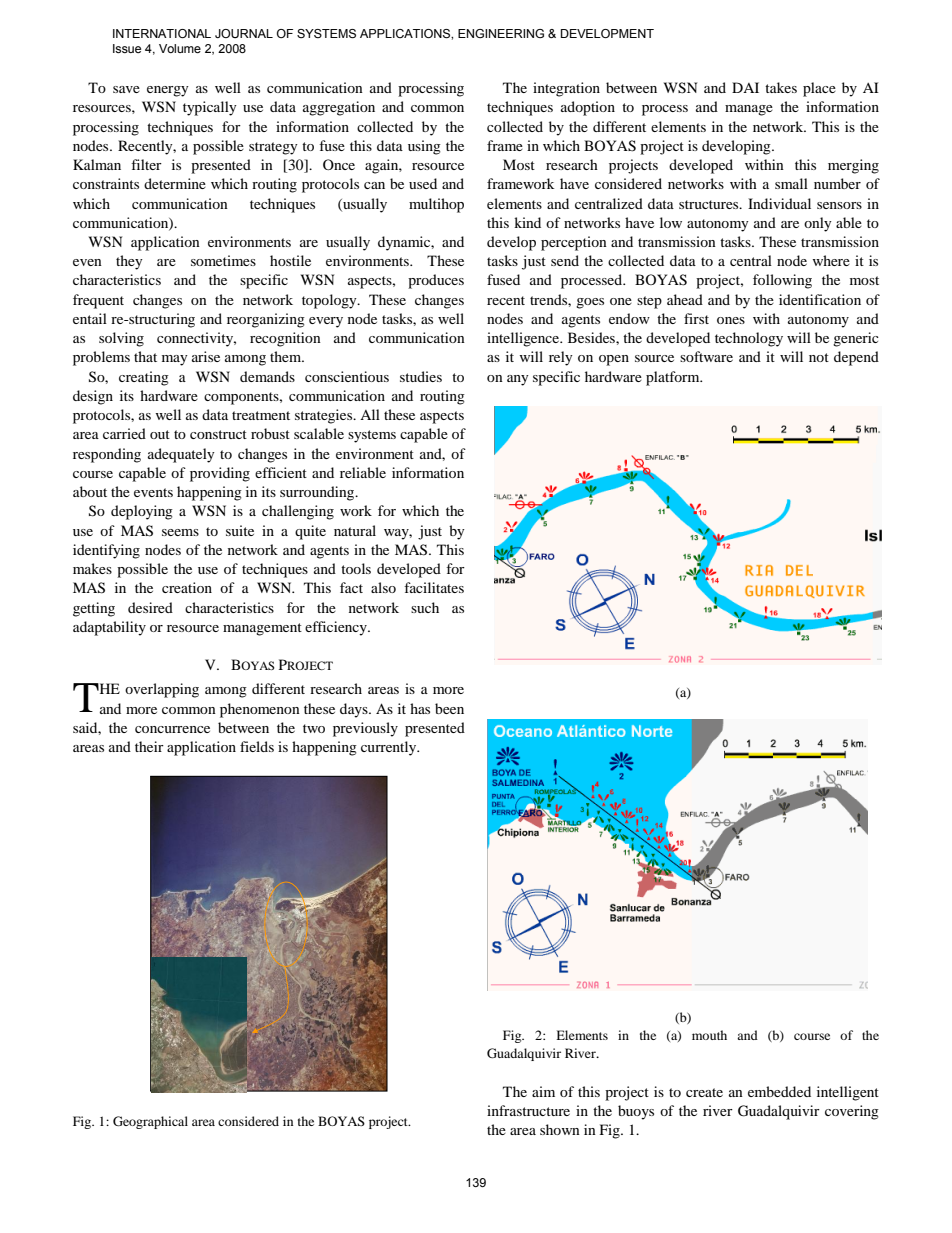 The height and width of the document is (1233, 952). Describe the element at coordinates (206, 356) in the document. I see `arise` at that location.
